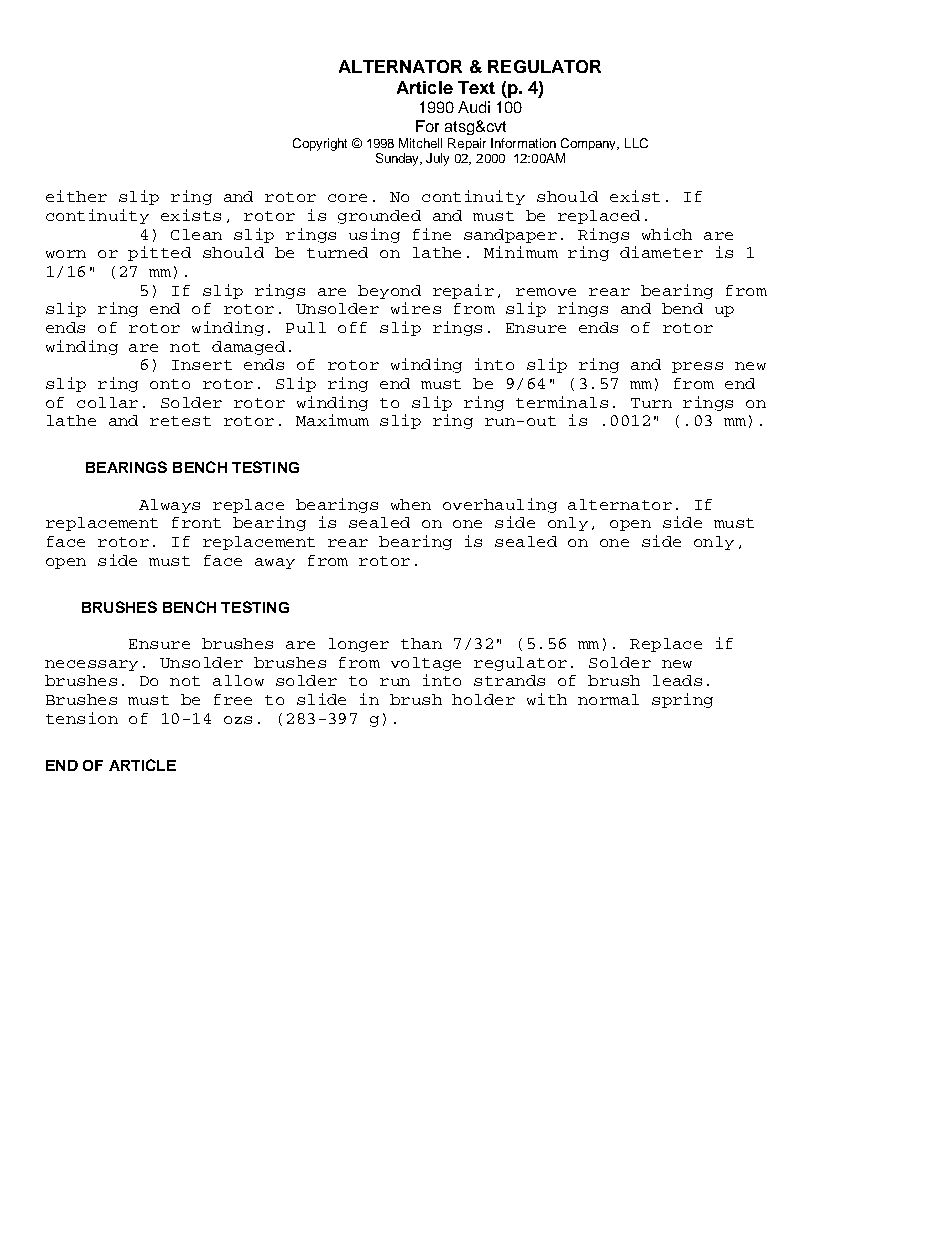 The height and width of the image is (1233, 952). What do you see at coordinates (352, 327) in the image?
I see `off` at bounding box center [352, 327].
